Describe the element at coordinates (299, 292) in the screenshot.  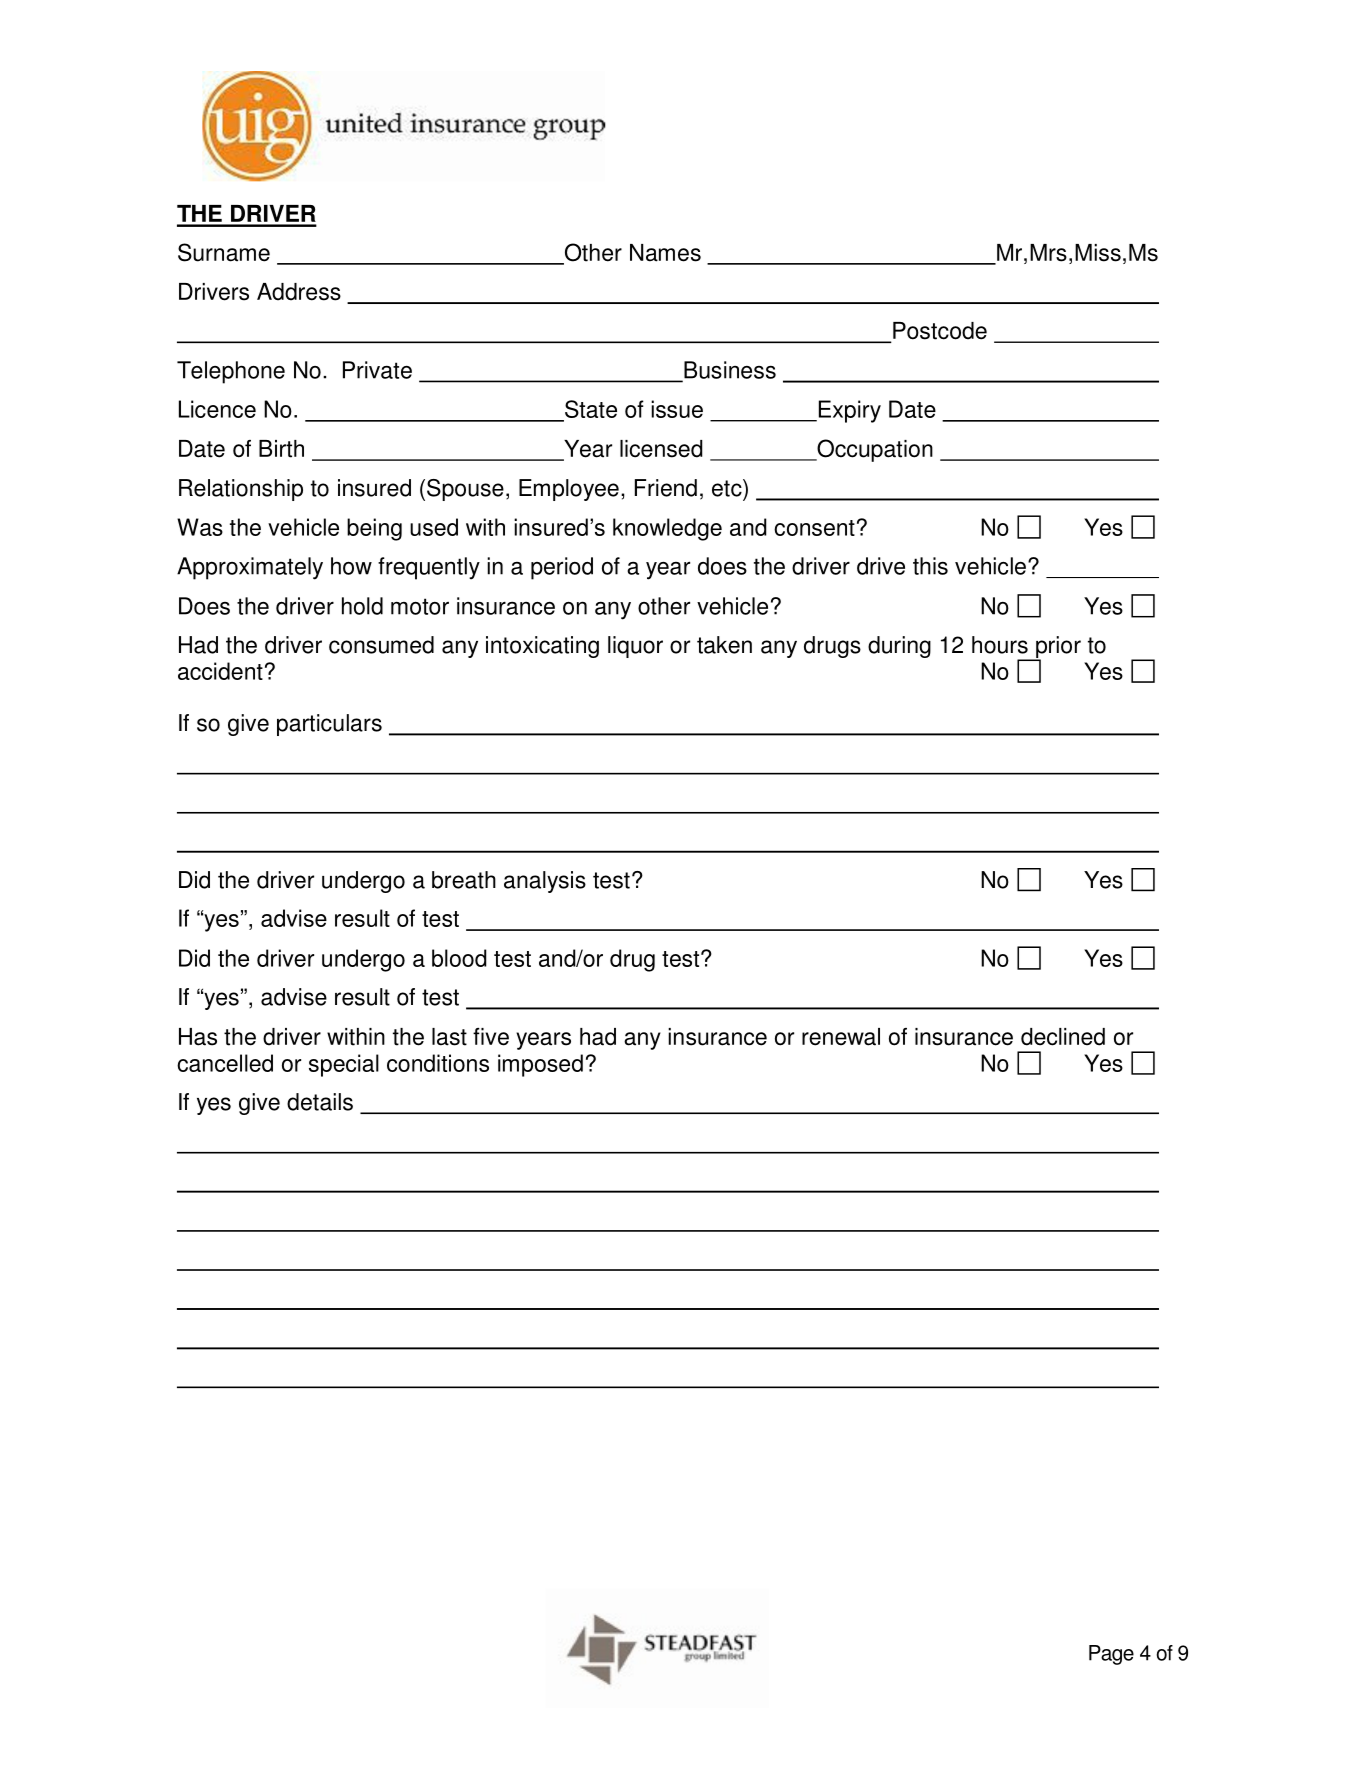
I see `Address` at that location.
